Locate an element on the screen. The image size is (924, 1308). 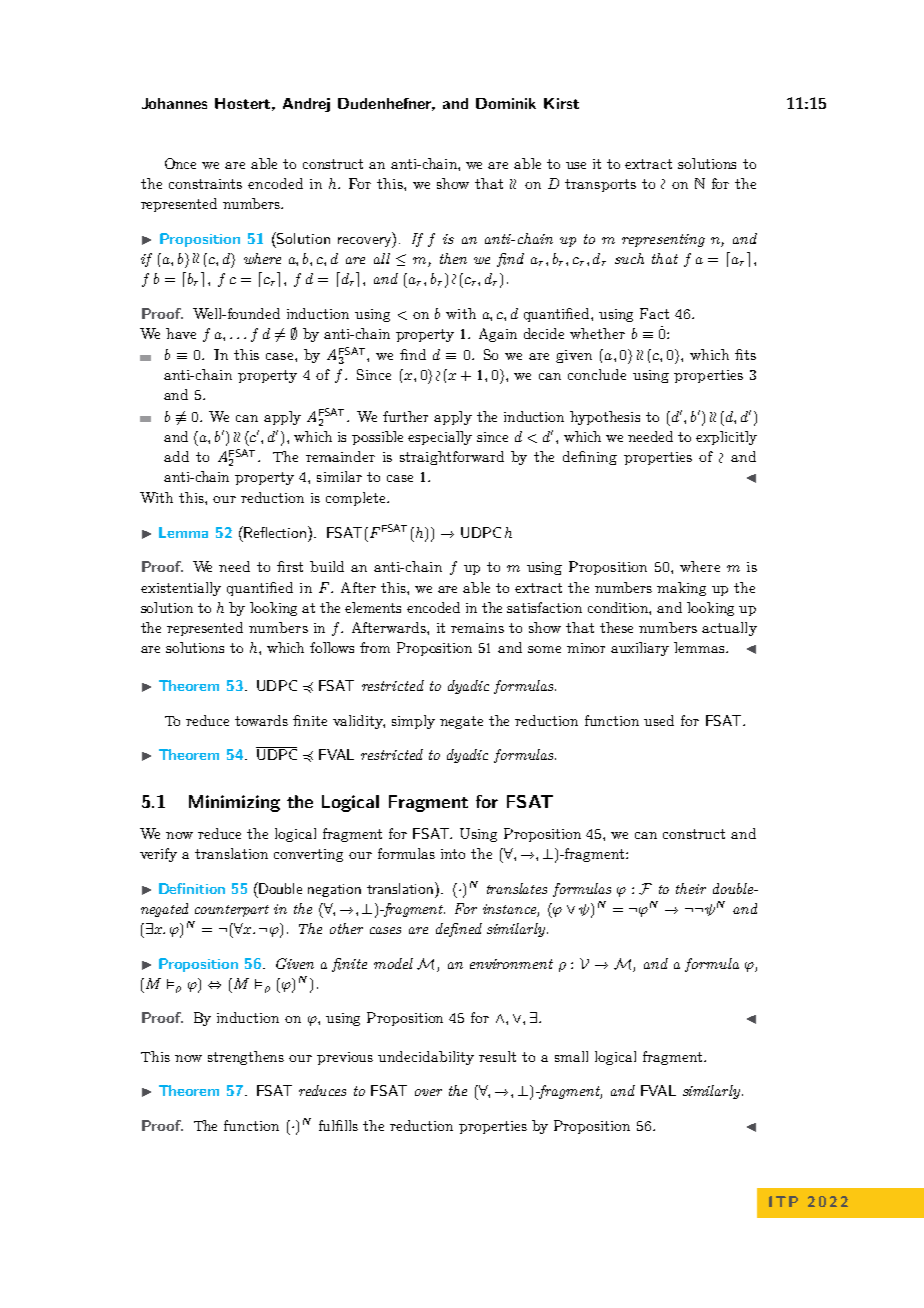
have is located at coordinates (181, 333).
